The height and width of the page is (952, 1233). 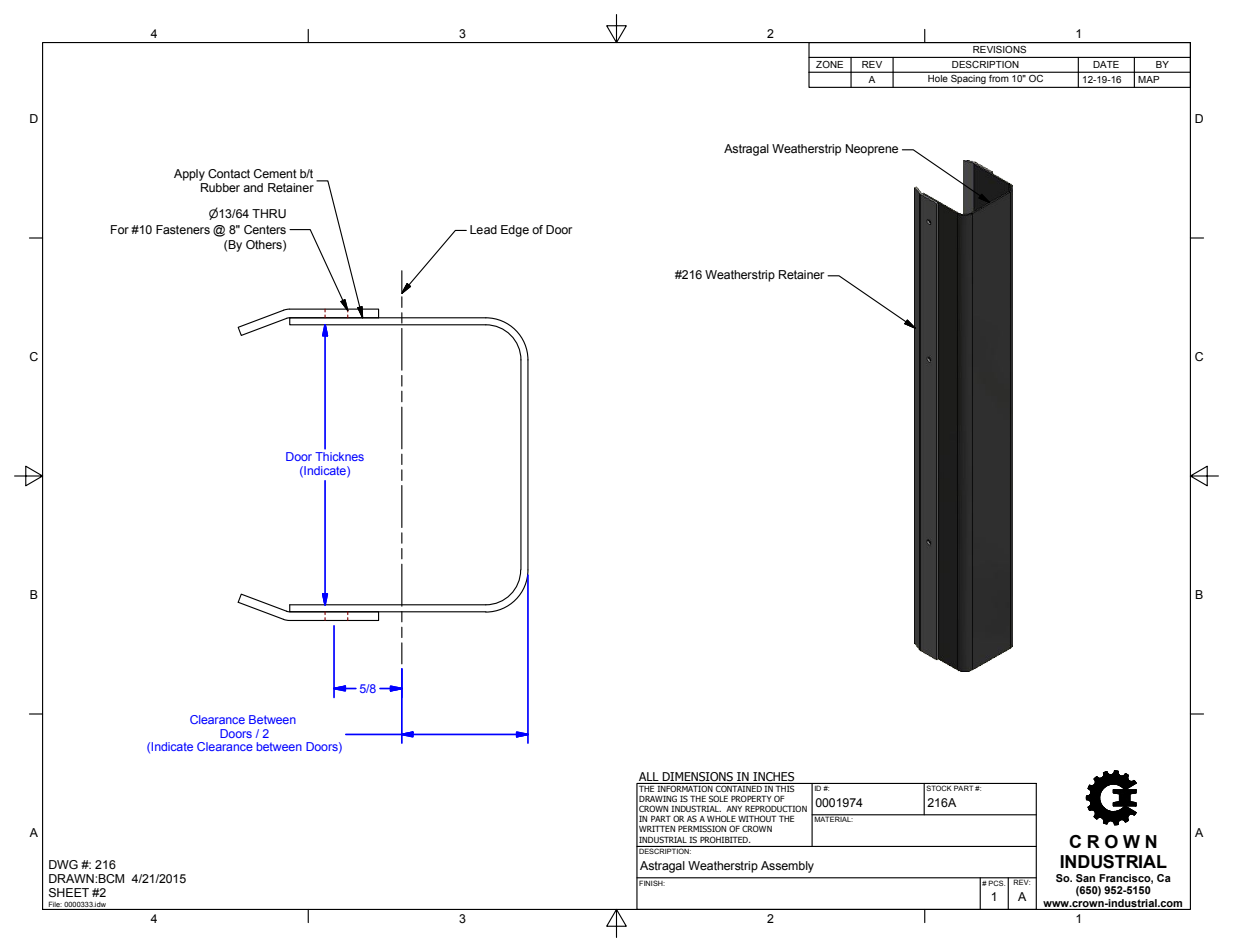 What do you see at coordinates (872, 150) in the page?
I see `Neoprene` at bounding box center [872, 150].
